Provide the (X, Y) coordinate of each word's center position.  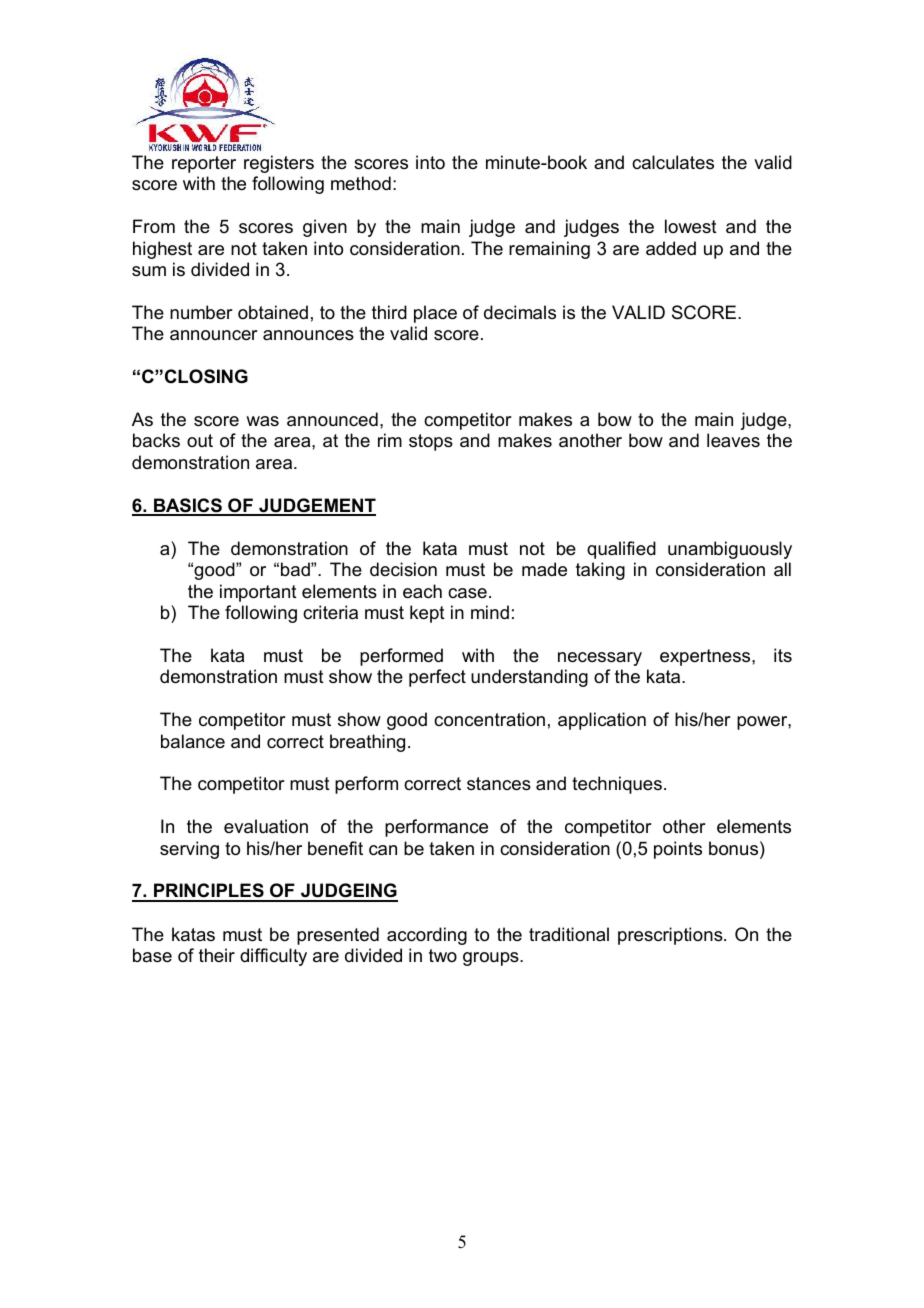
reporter (204, 164)
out (200, 440)
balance (193, 741)
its (783, 655)
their (217, 955)
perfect (437, 678)
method (361, 183)
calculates (673, 162)
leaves (733, 440)
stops (431, 442)
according (427, 936)
